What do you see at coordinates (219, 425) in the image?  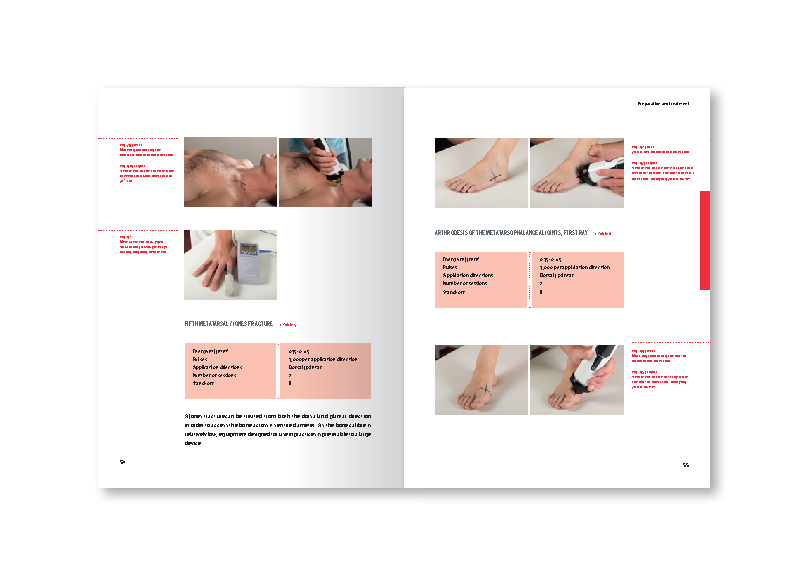 I see `access` at bounding box center [219, 425].
